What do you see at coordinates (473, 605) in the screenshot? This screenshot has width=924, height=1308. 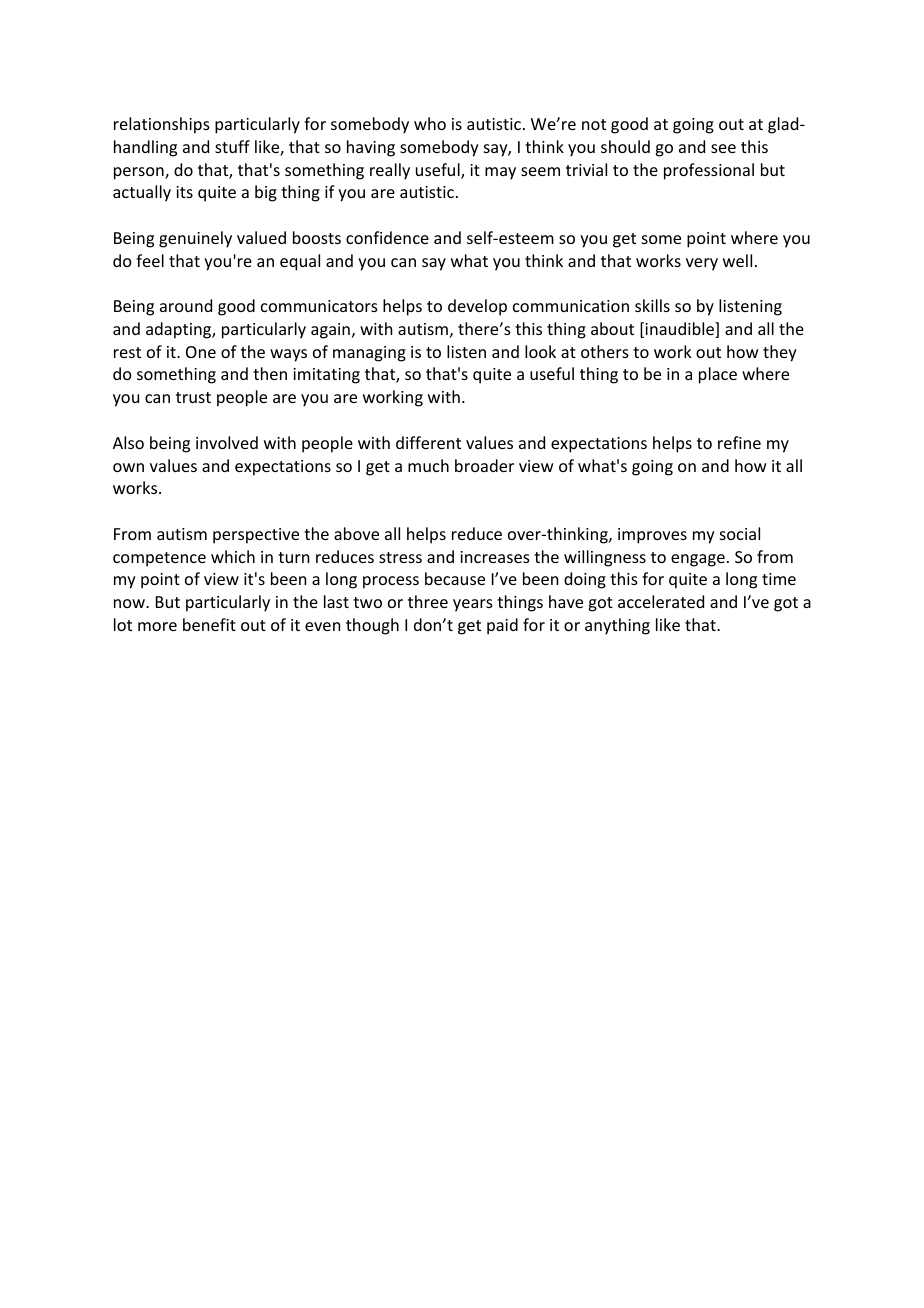 I see `years` at bounding box center [473, 605].
